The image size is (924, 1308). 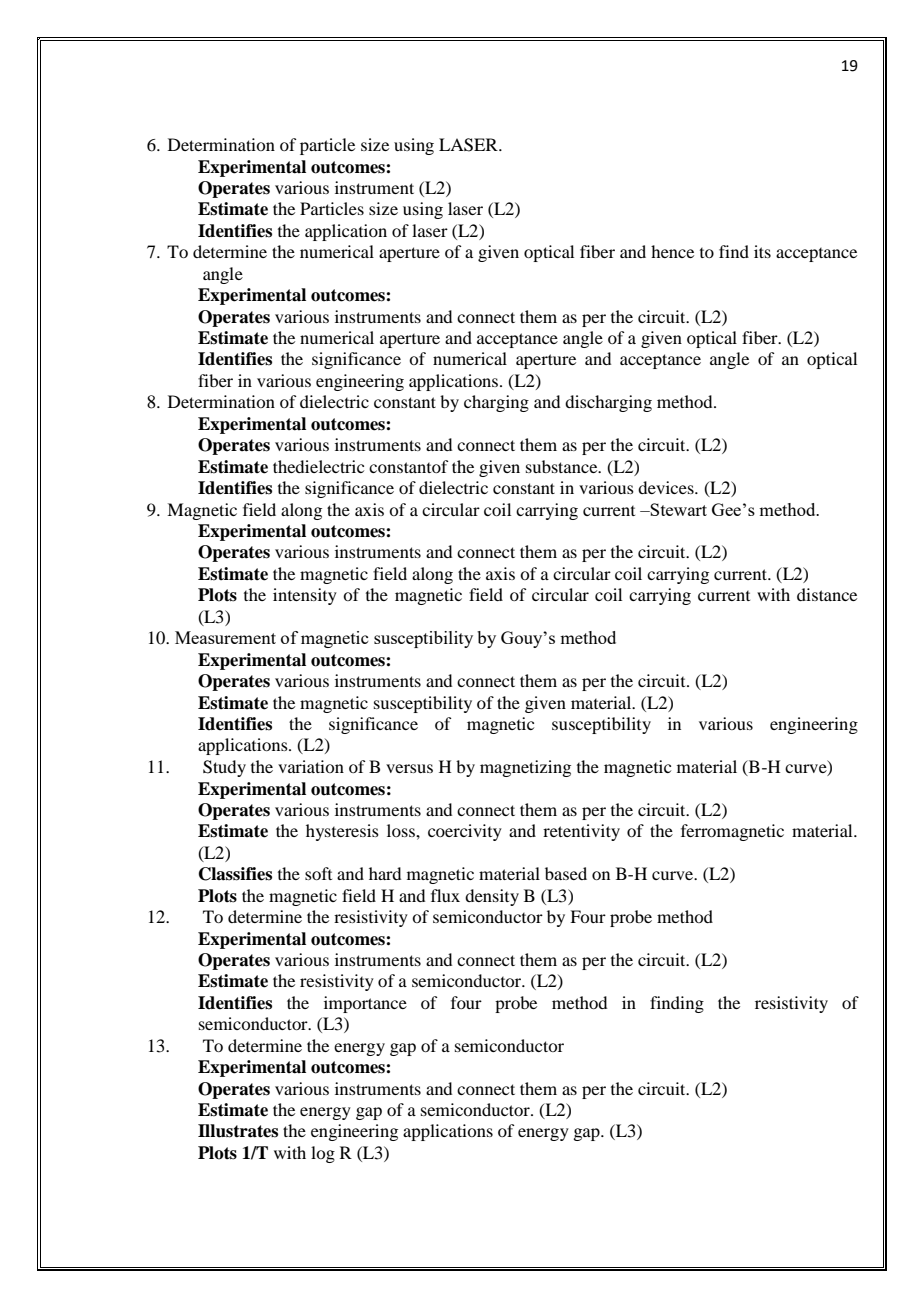 What do you see at coordinates (762, 251) in the screenshot?
I see `its` at bounding box center [762, 251].
